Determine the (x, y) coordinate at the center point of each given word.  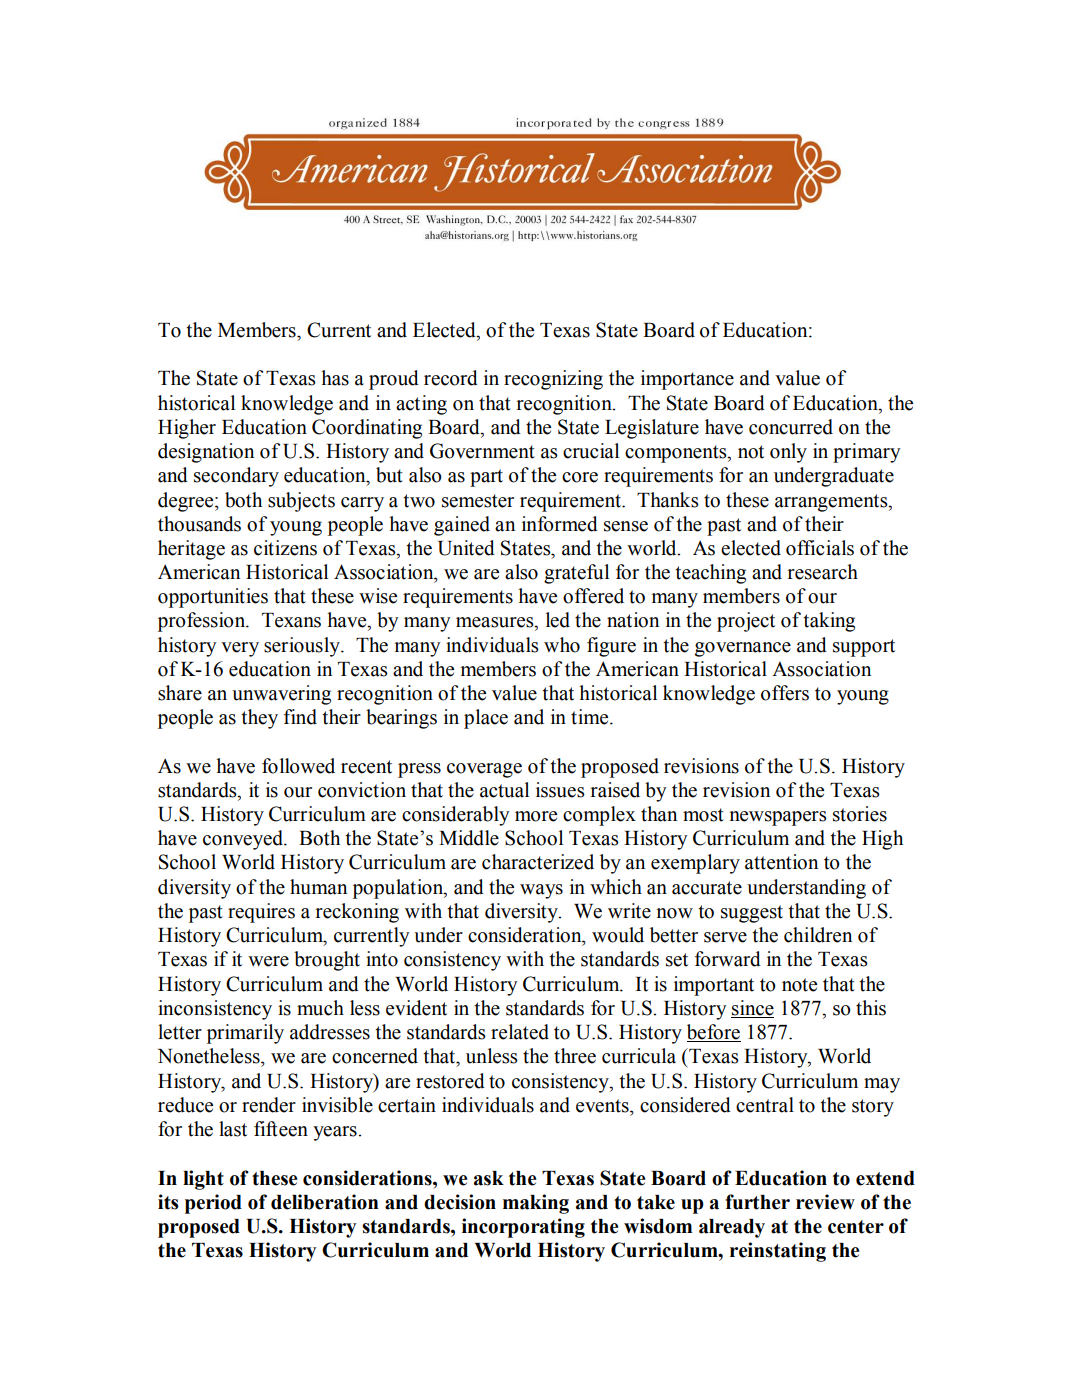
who (562, 645)
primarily (245, 1034)
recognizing (553, 380)
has (335, 378)
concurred (791, 427)
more (536, 816)
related (520, 1032)
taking (829, 622)
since (753, 1008)
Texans (291, 620)
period (213, 1204)
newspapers (778, 818)
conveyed (244, 840)
